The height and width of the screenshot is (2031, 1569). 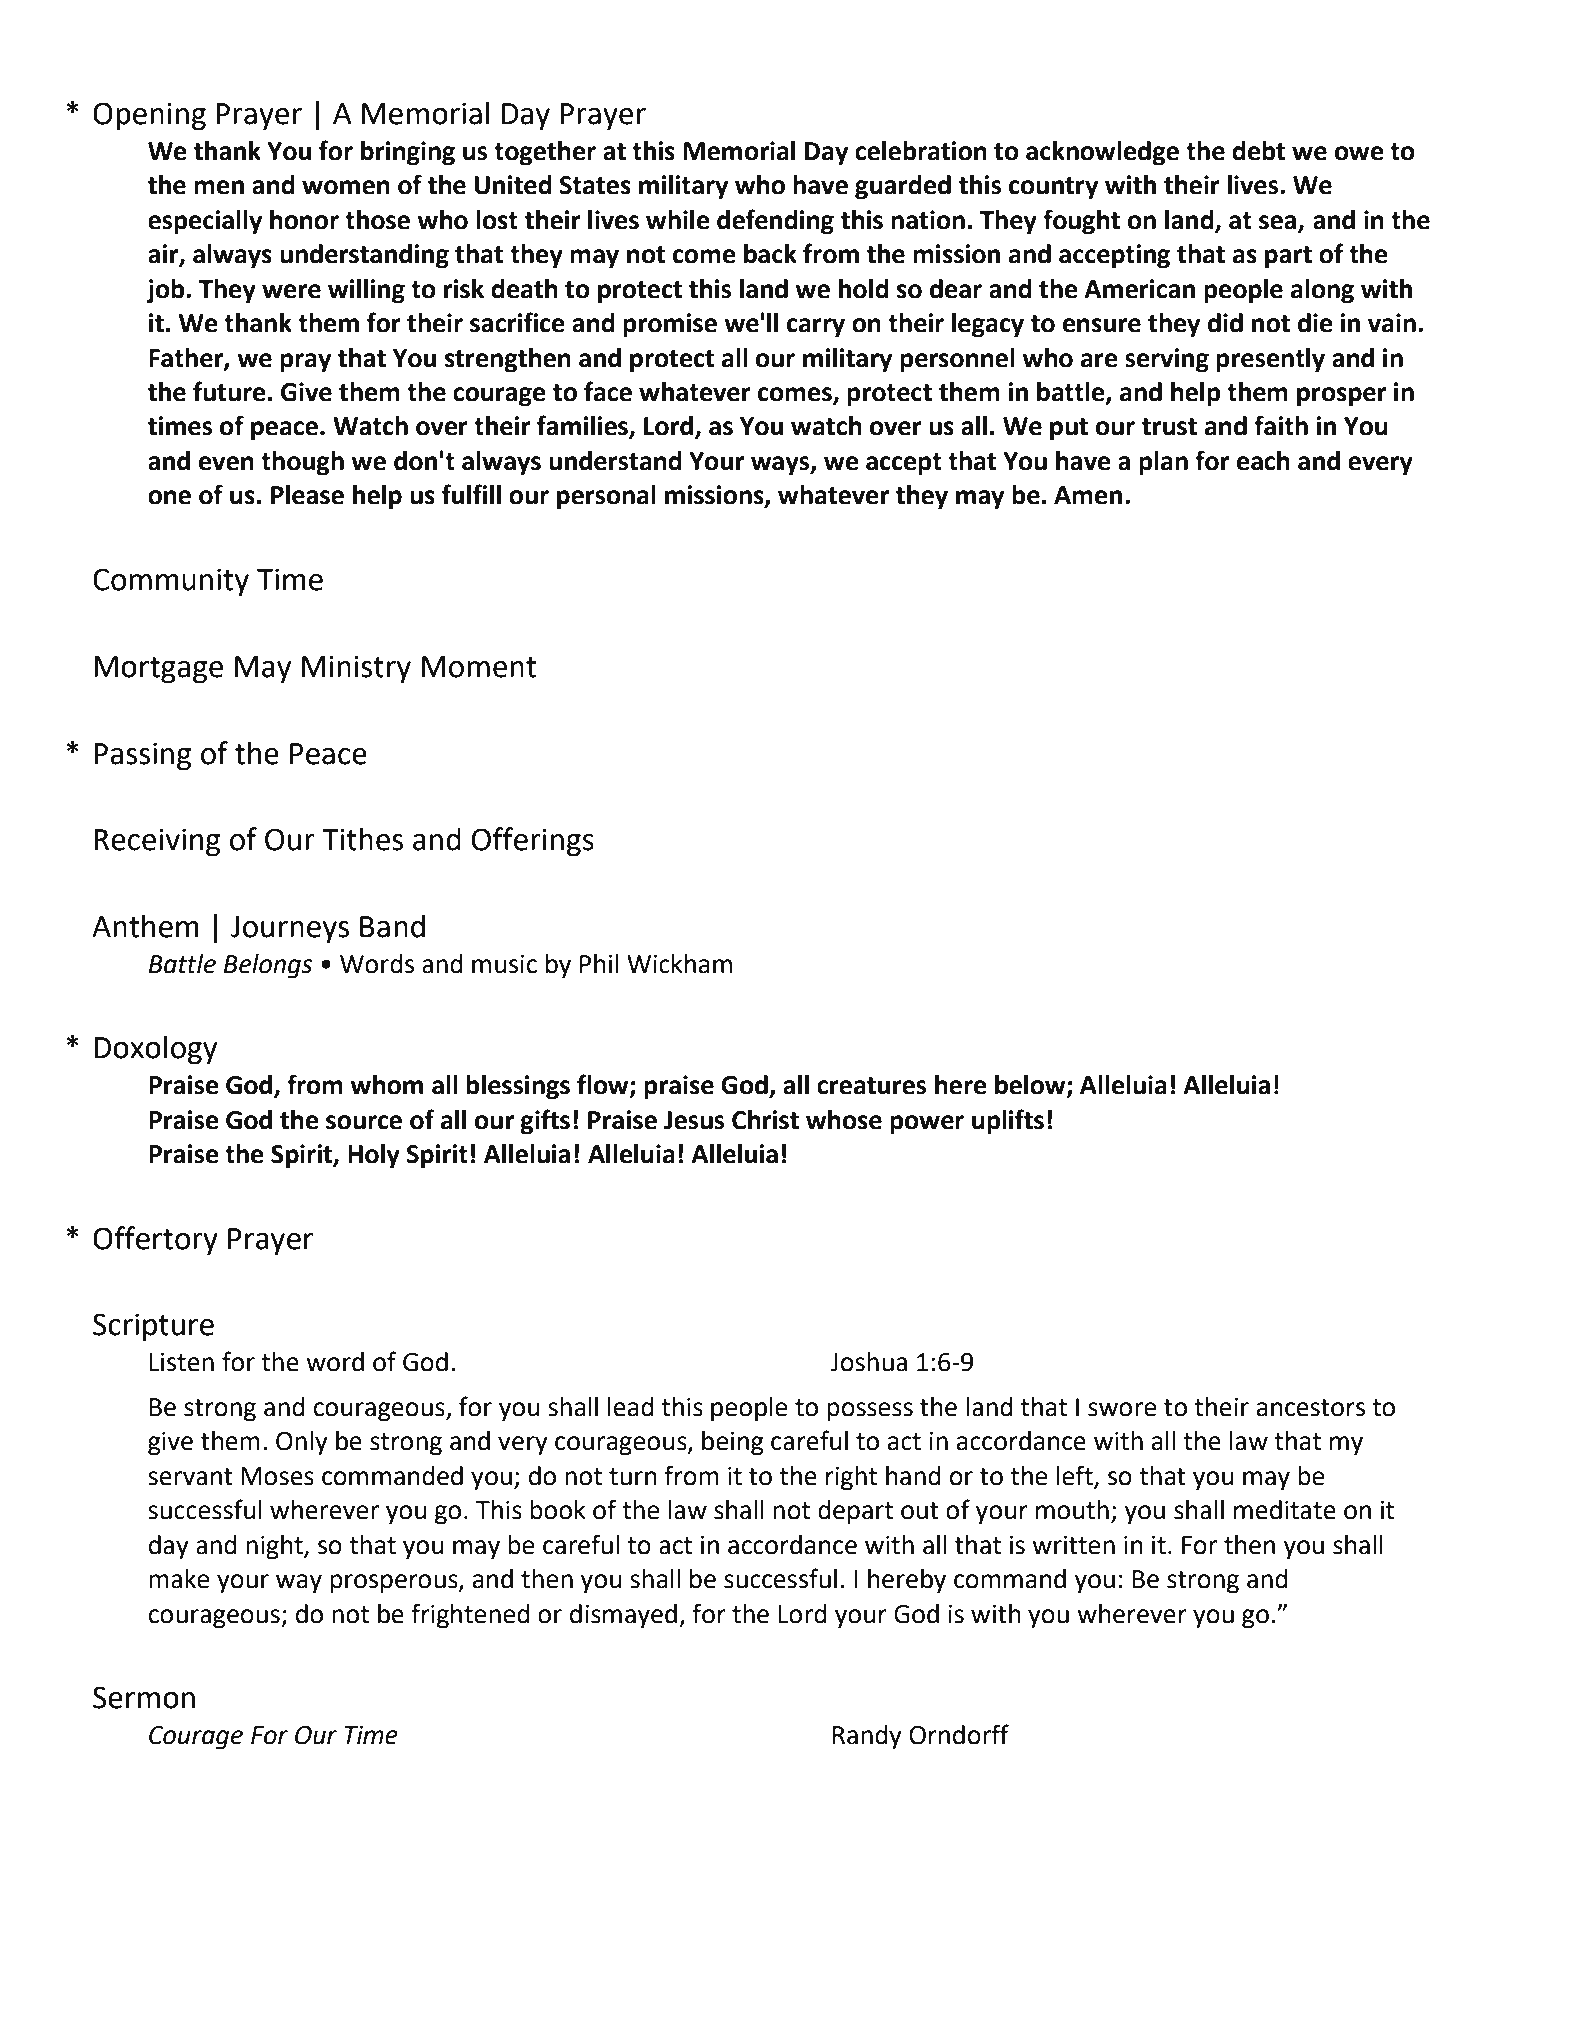 I want to click on women, so click(x=346, y=187).
